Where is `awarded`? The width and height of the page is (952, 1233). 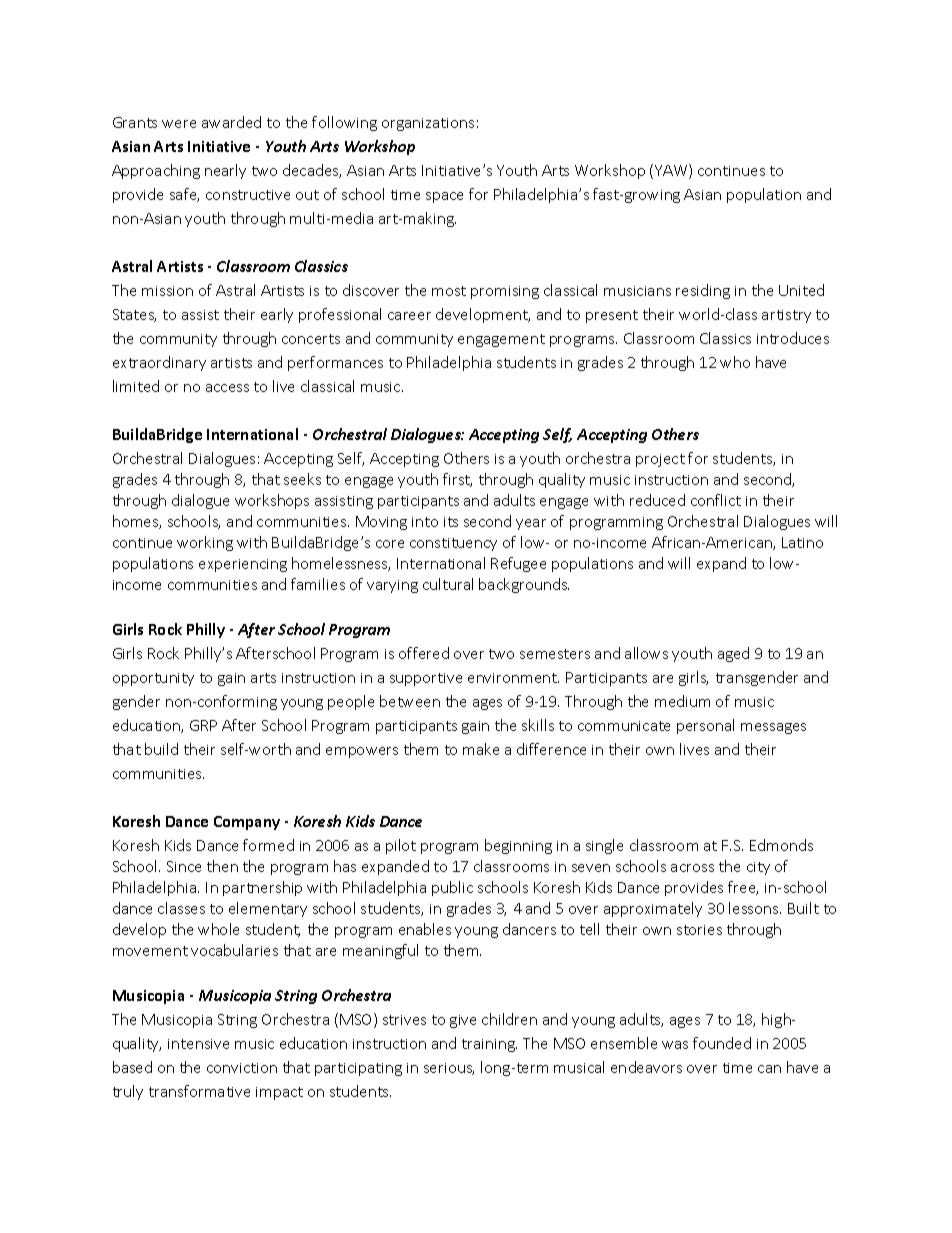 awarded is located at coordinates (231, 122).
